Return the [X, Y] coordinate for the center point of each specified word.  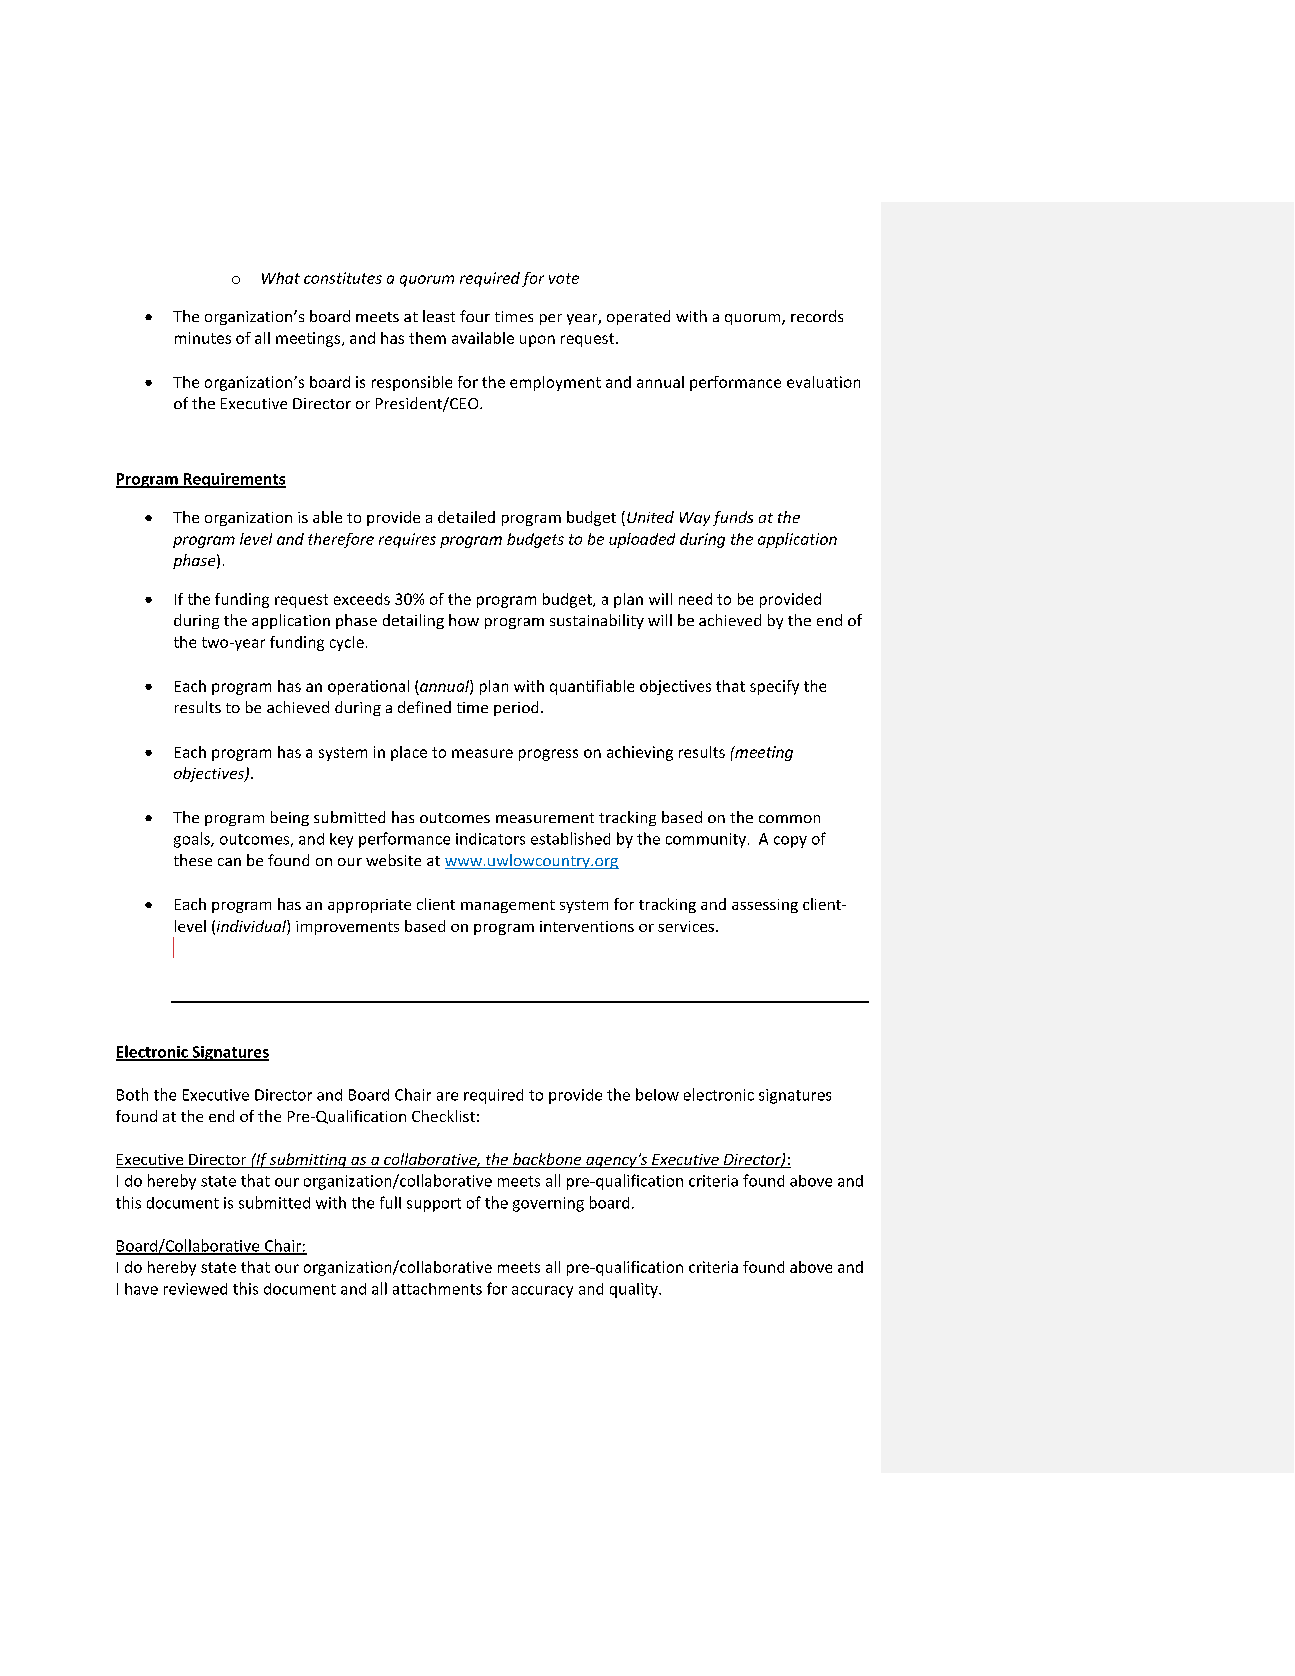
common [789, 819]
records [817, 316]
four [475, 316]
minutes [203, 338]
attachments [437, 1289]
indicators [490, 839]
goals [193, 840]
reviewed [195, 1289]
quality [635, 1290]
